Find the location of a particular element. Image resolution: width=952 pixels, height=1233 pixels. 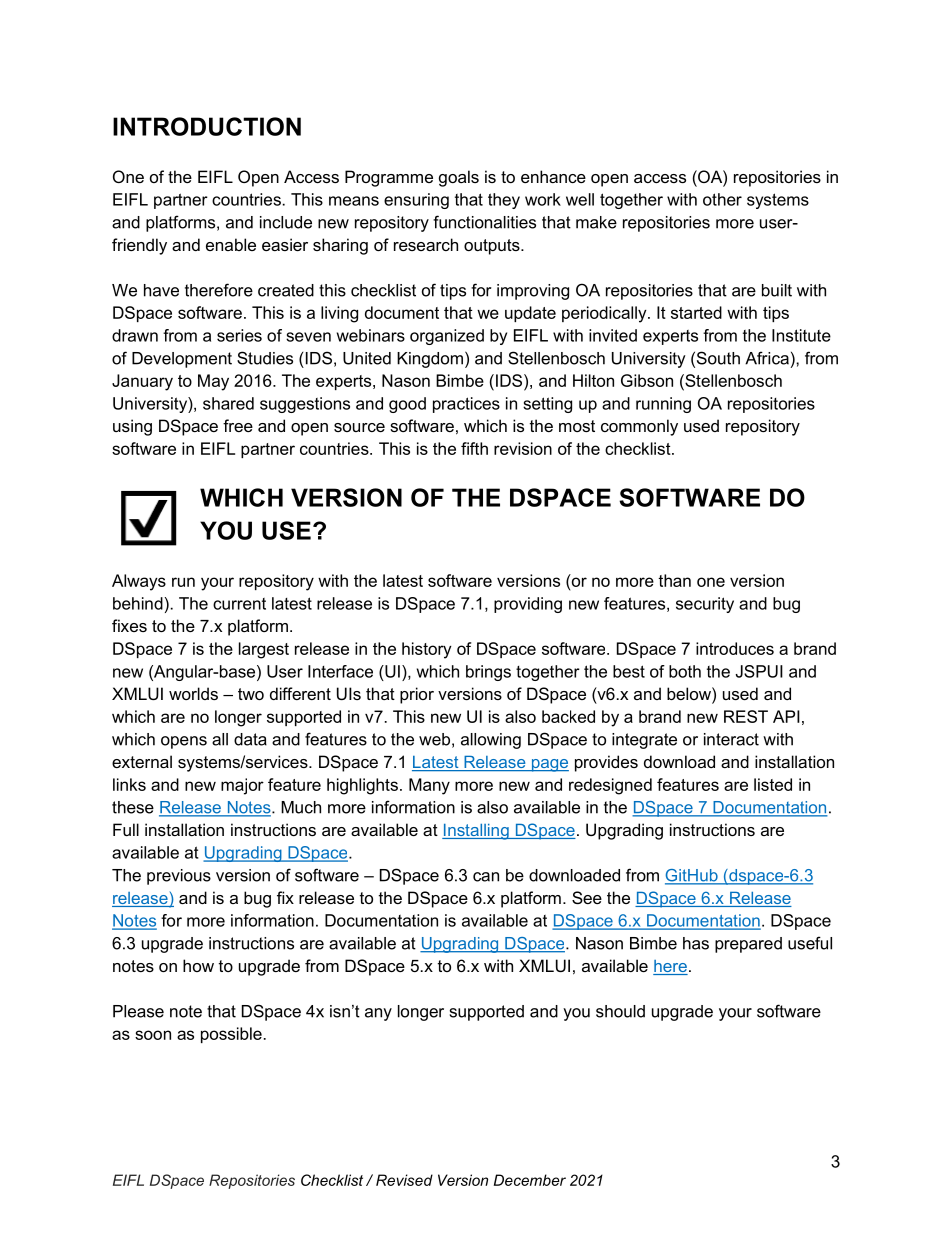

introduces is located at coordinates (735, 648).
